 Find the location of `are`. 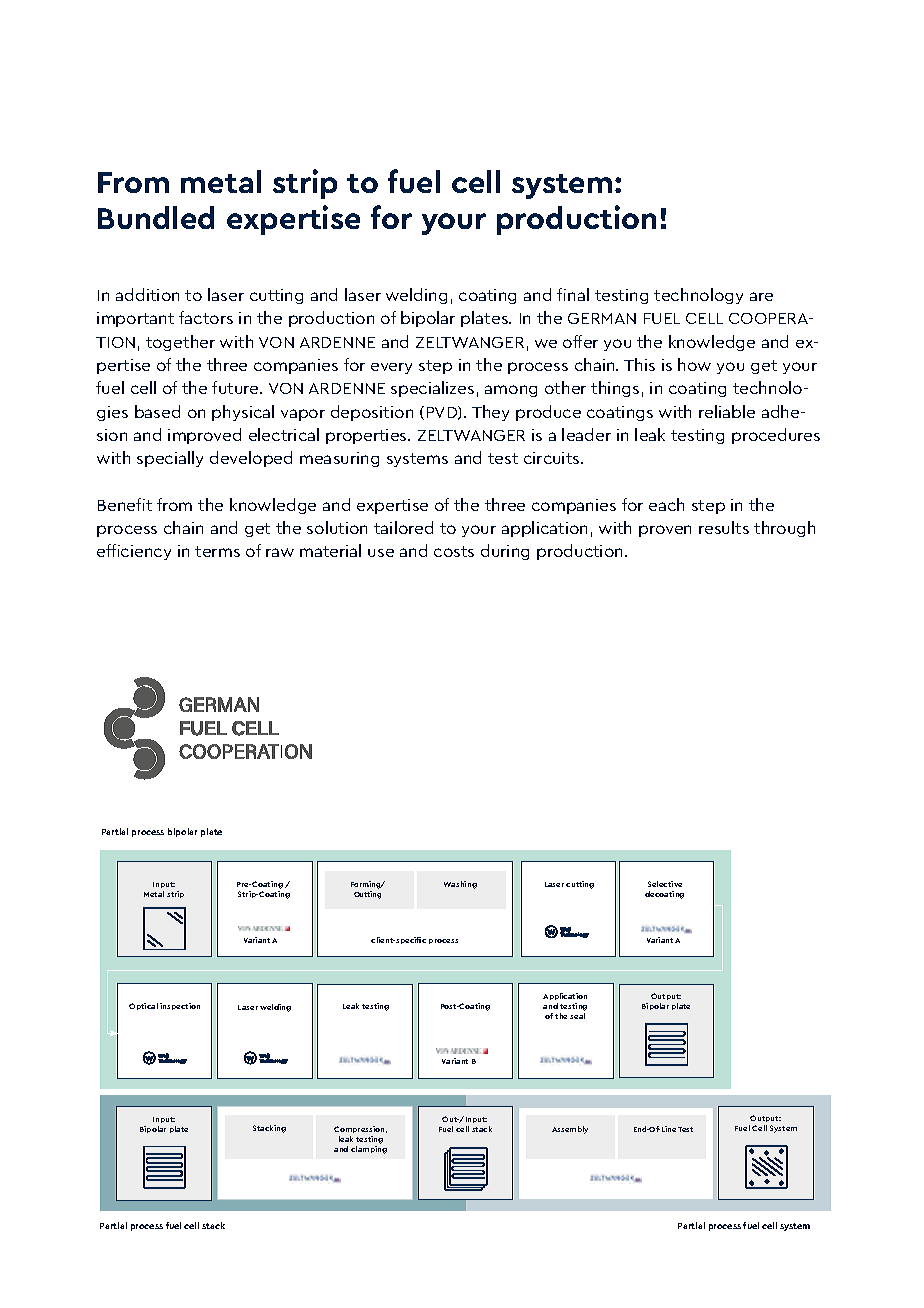

are is located at coordinates (761, 296).
